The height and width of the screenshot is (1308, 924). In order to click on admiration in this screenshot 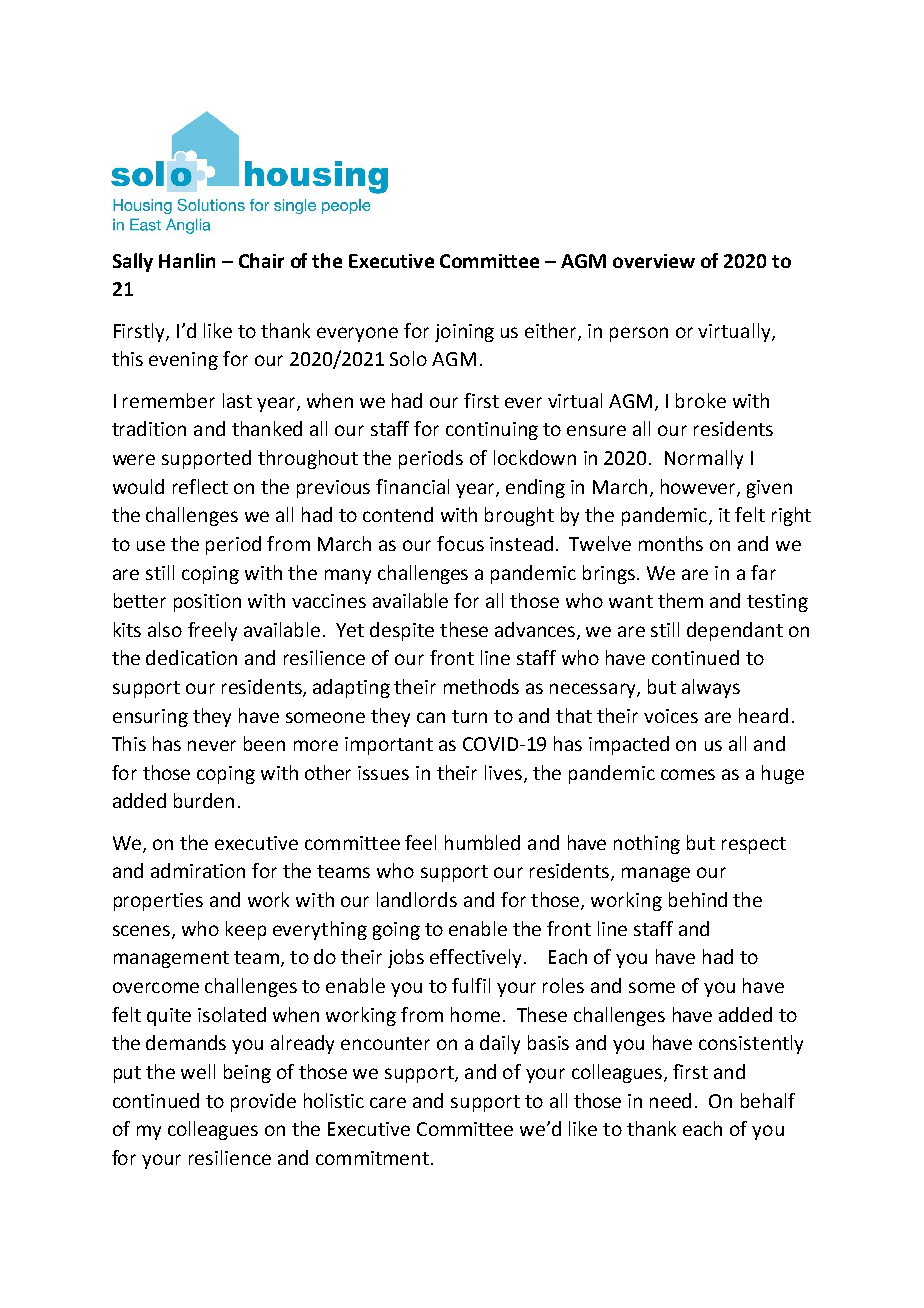, I will do `click(198, 870)`.
